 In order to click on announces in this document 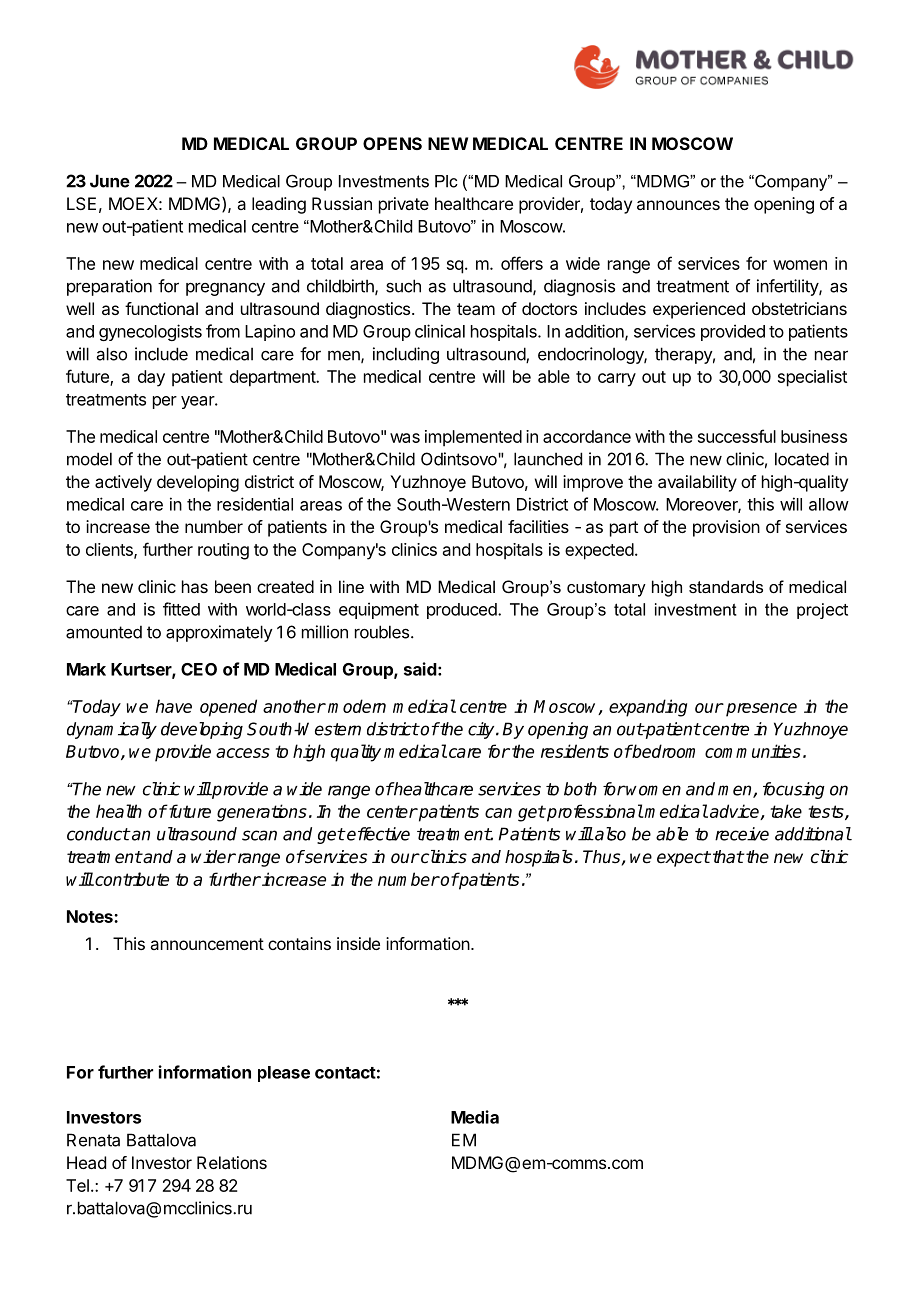, I will do `click(678, 205)`.
